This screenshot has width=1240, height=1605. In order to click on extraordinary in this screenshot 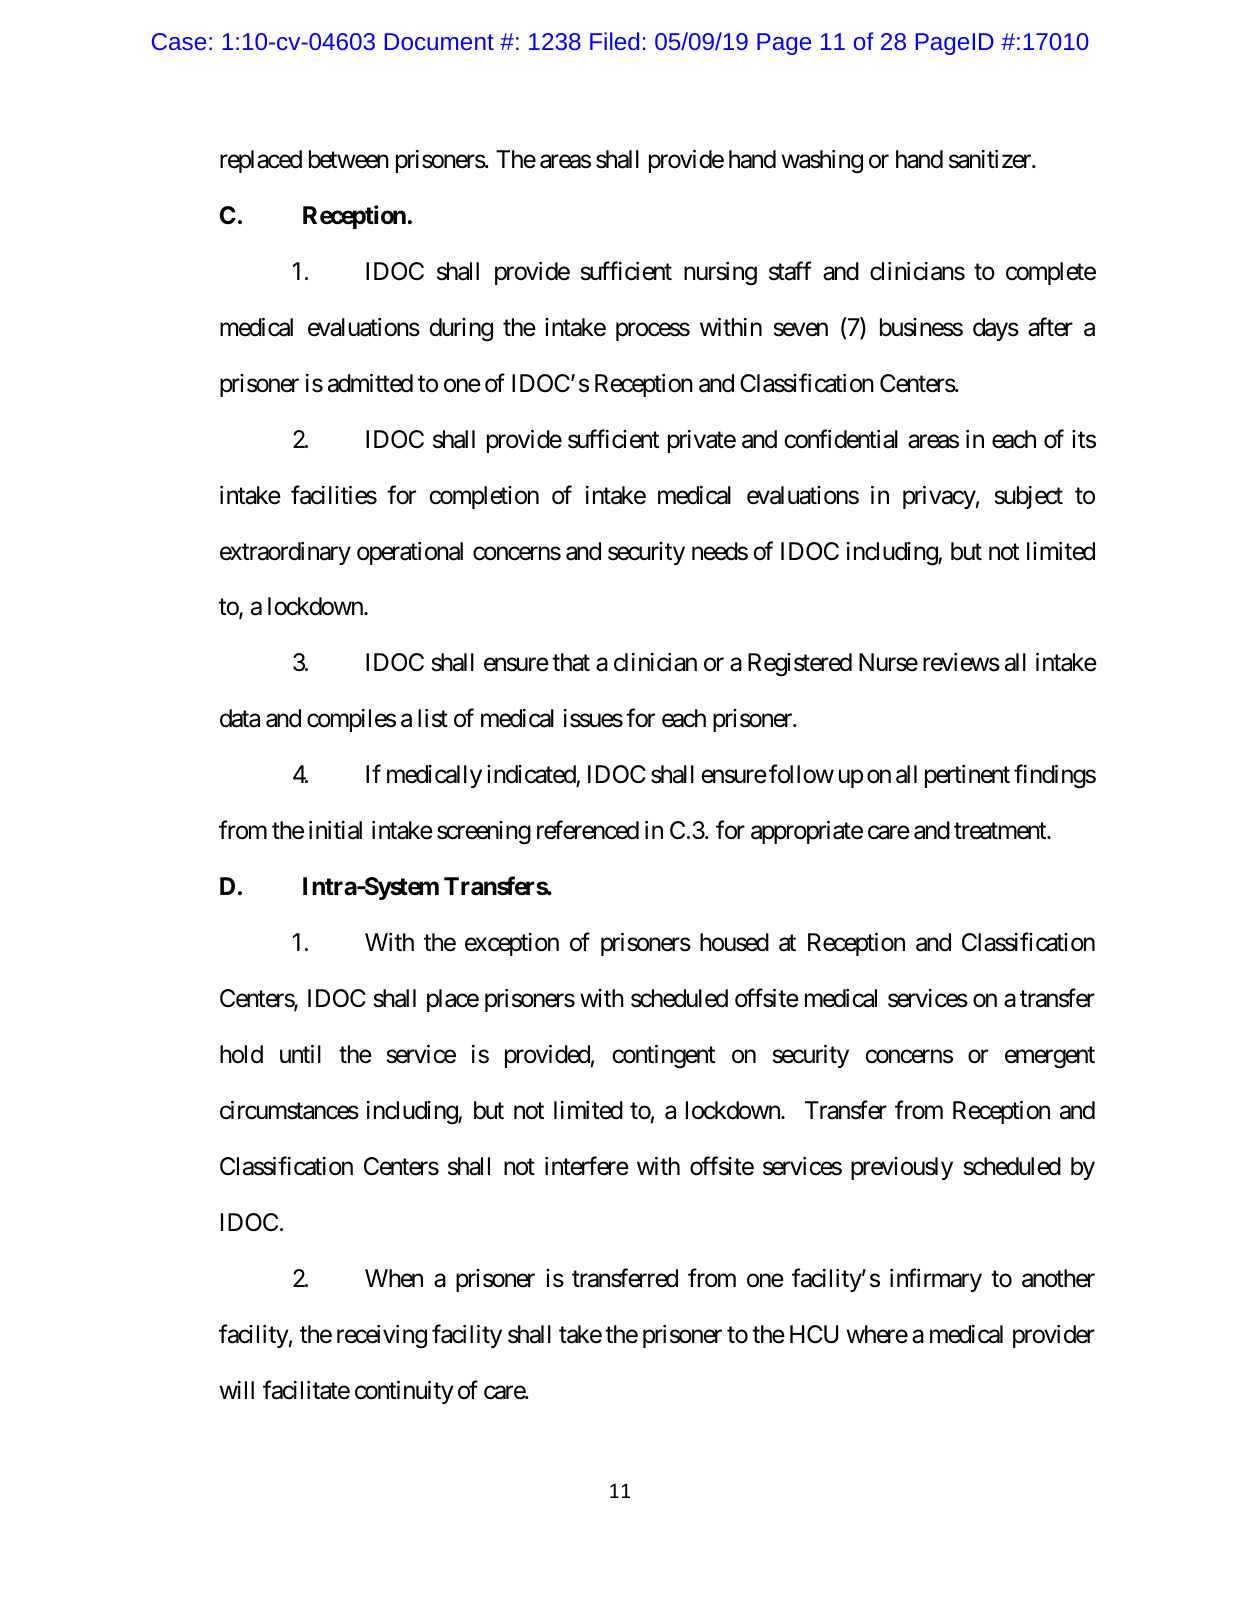, I will do `click(285, 553)`.
